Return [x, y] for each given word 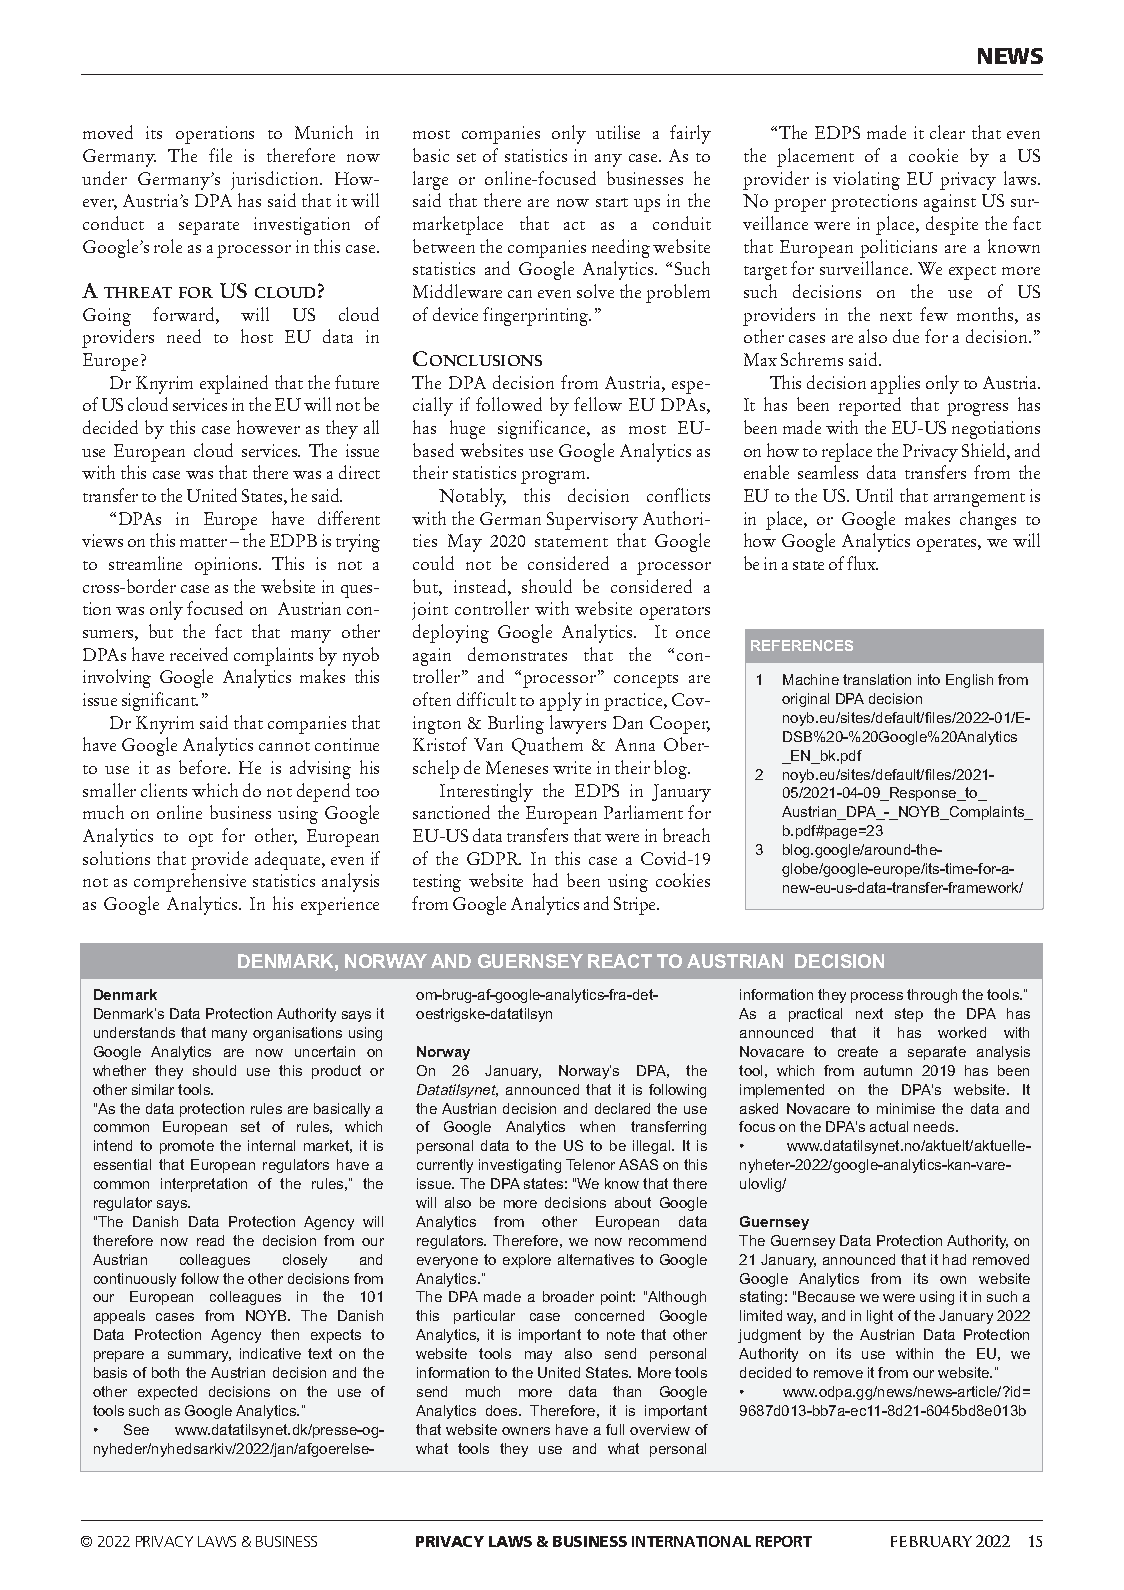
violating [866, 180]
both [165, 1372]
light [880, 1317]
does [503, 1410]
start [612, 202]
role [168, 246]
